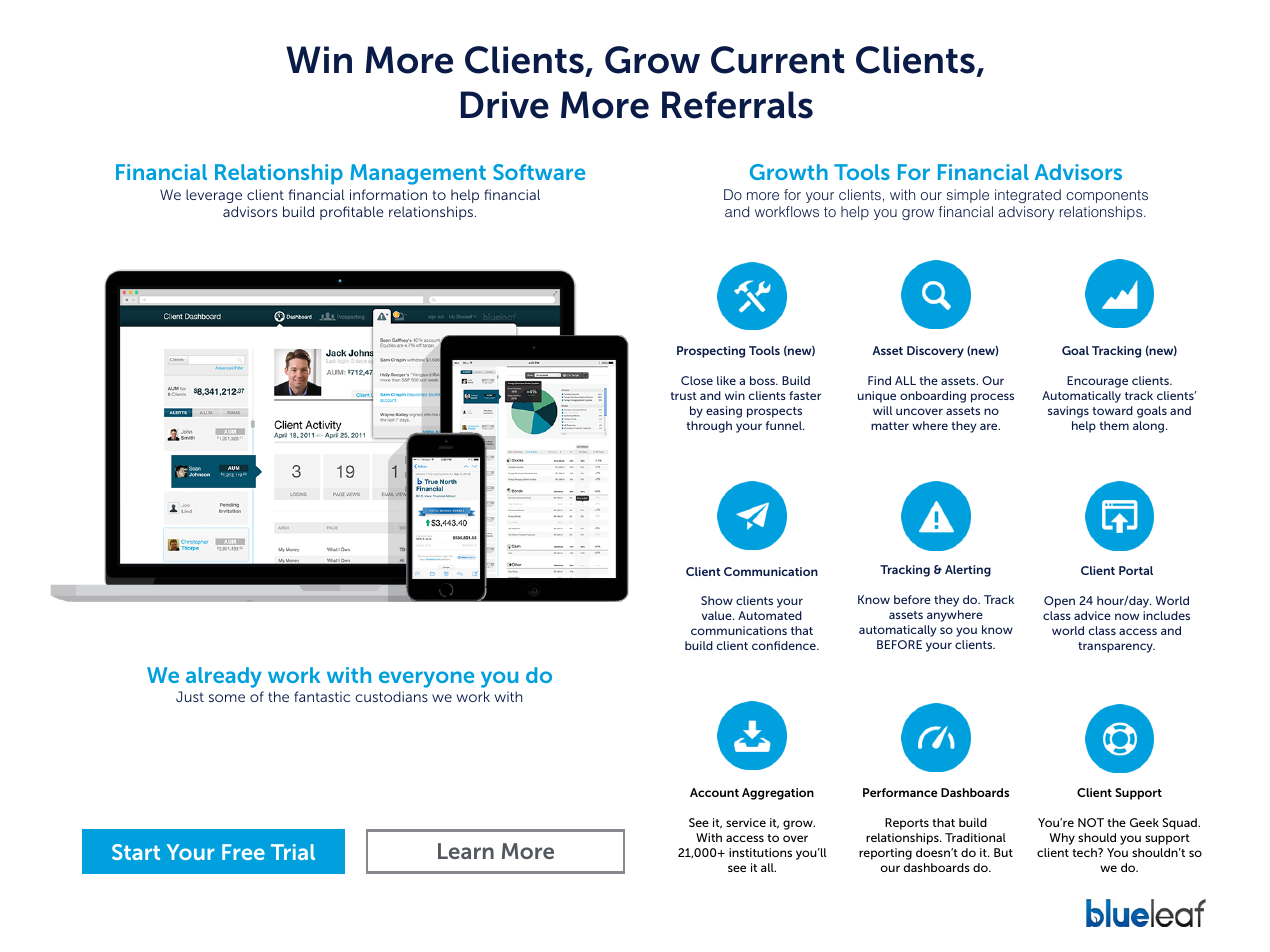 The image size is (1270, 952). What do you see at coordinates (711, 352) in the image?
I see `Prospecting` at bounding box center [711, 352].
